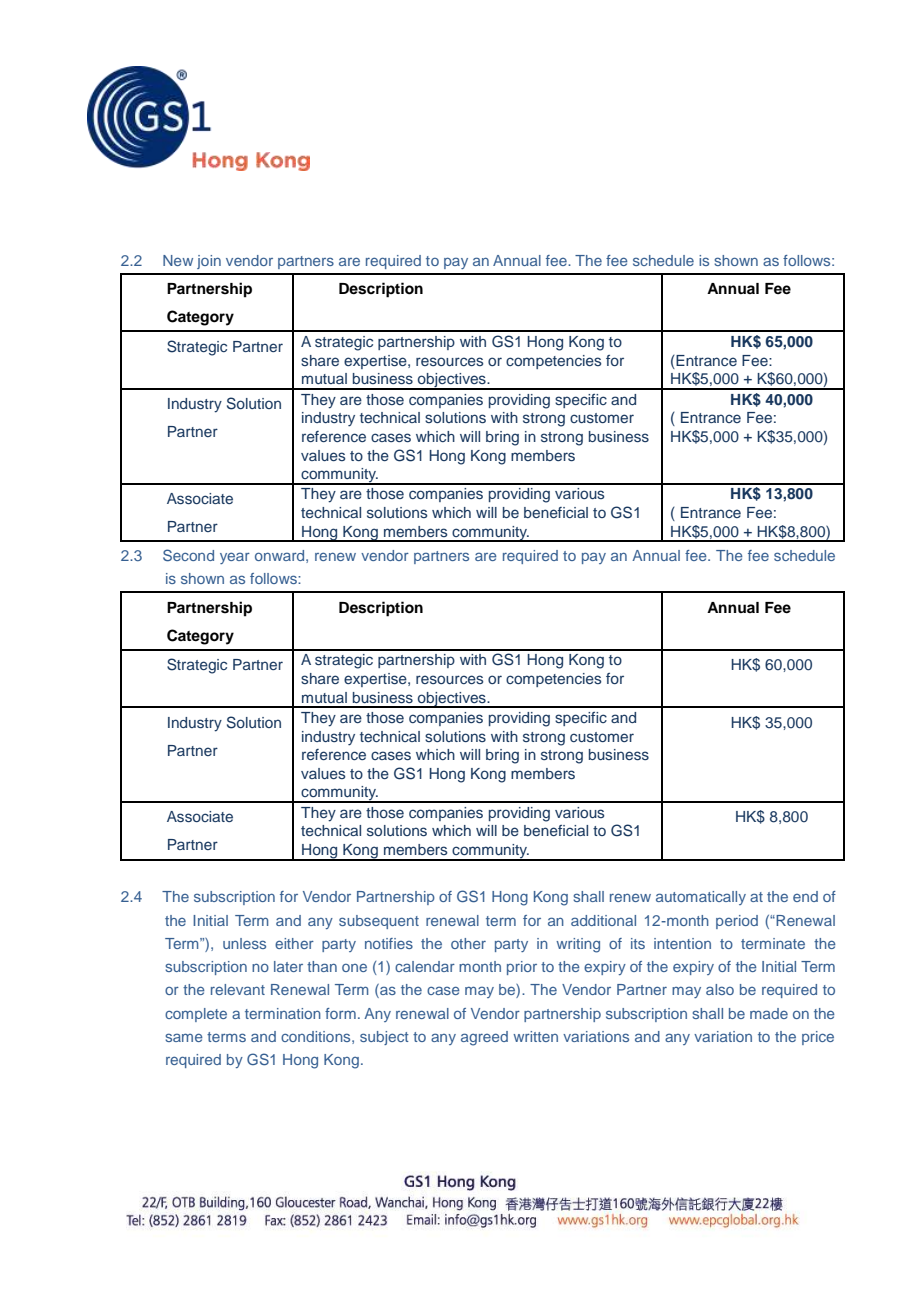 The image size is (924, 1308). What do you see at coordinates (188, 555) in the image?
I see `Second` at bounding box center [188, 555].
